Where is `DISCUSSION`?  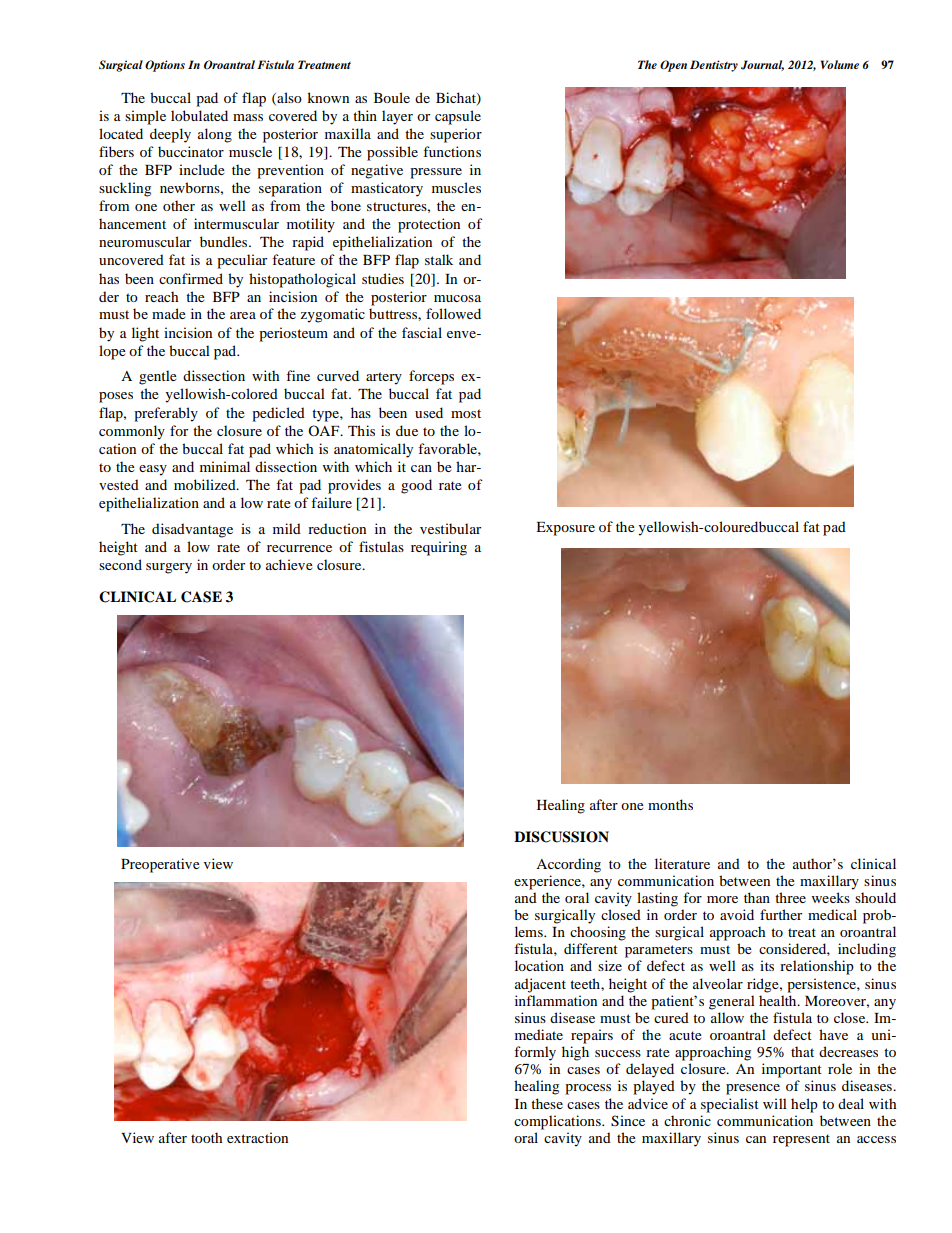 DISCUSSION is located at coordinates (561, 837).
